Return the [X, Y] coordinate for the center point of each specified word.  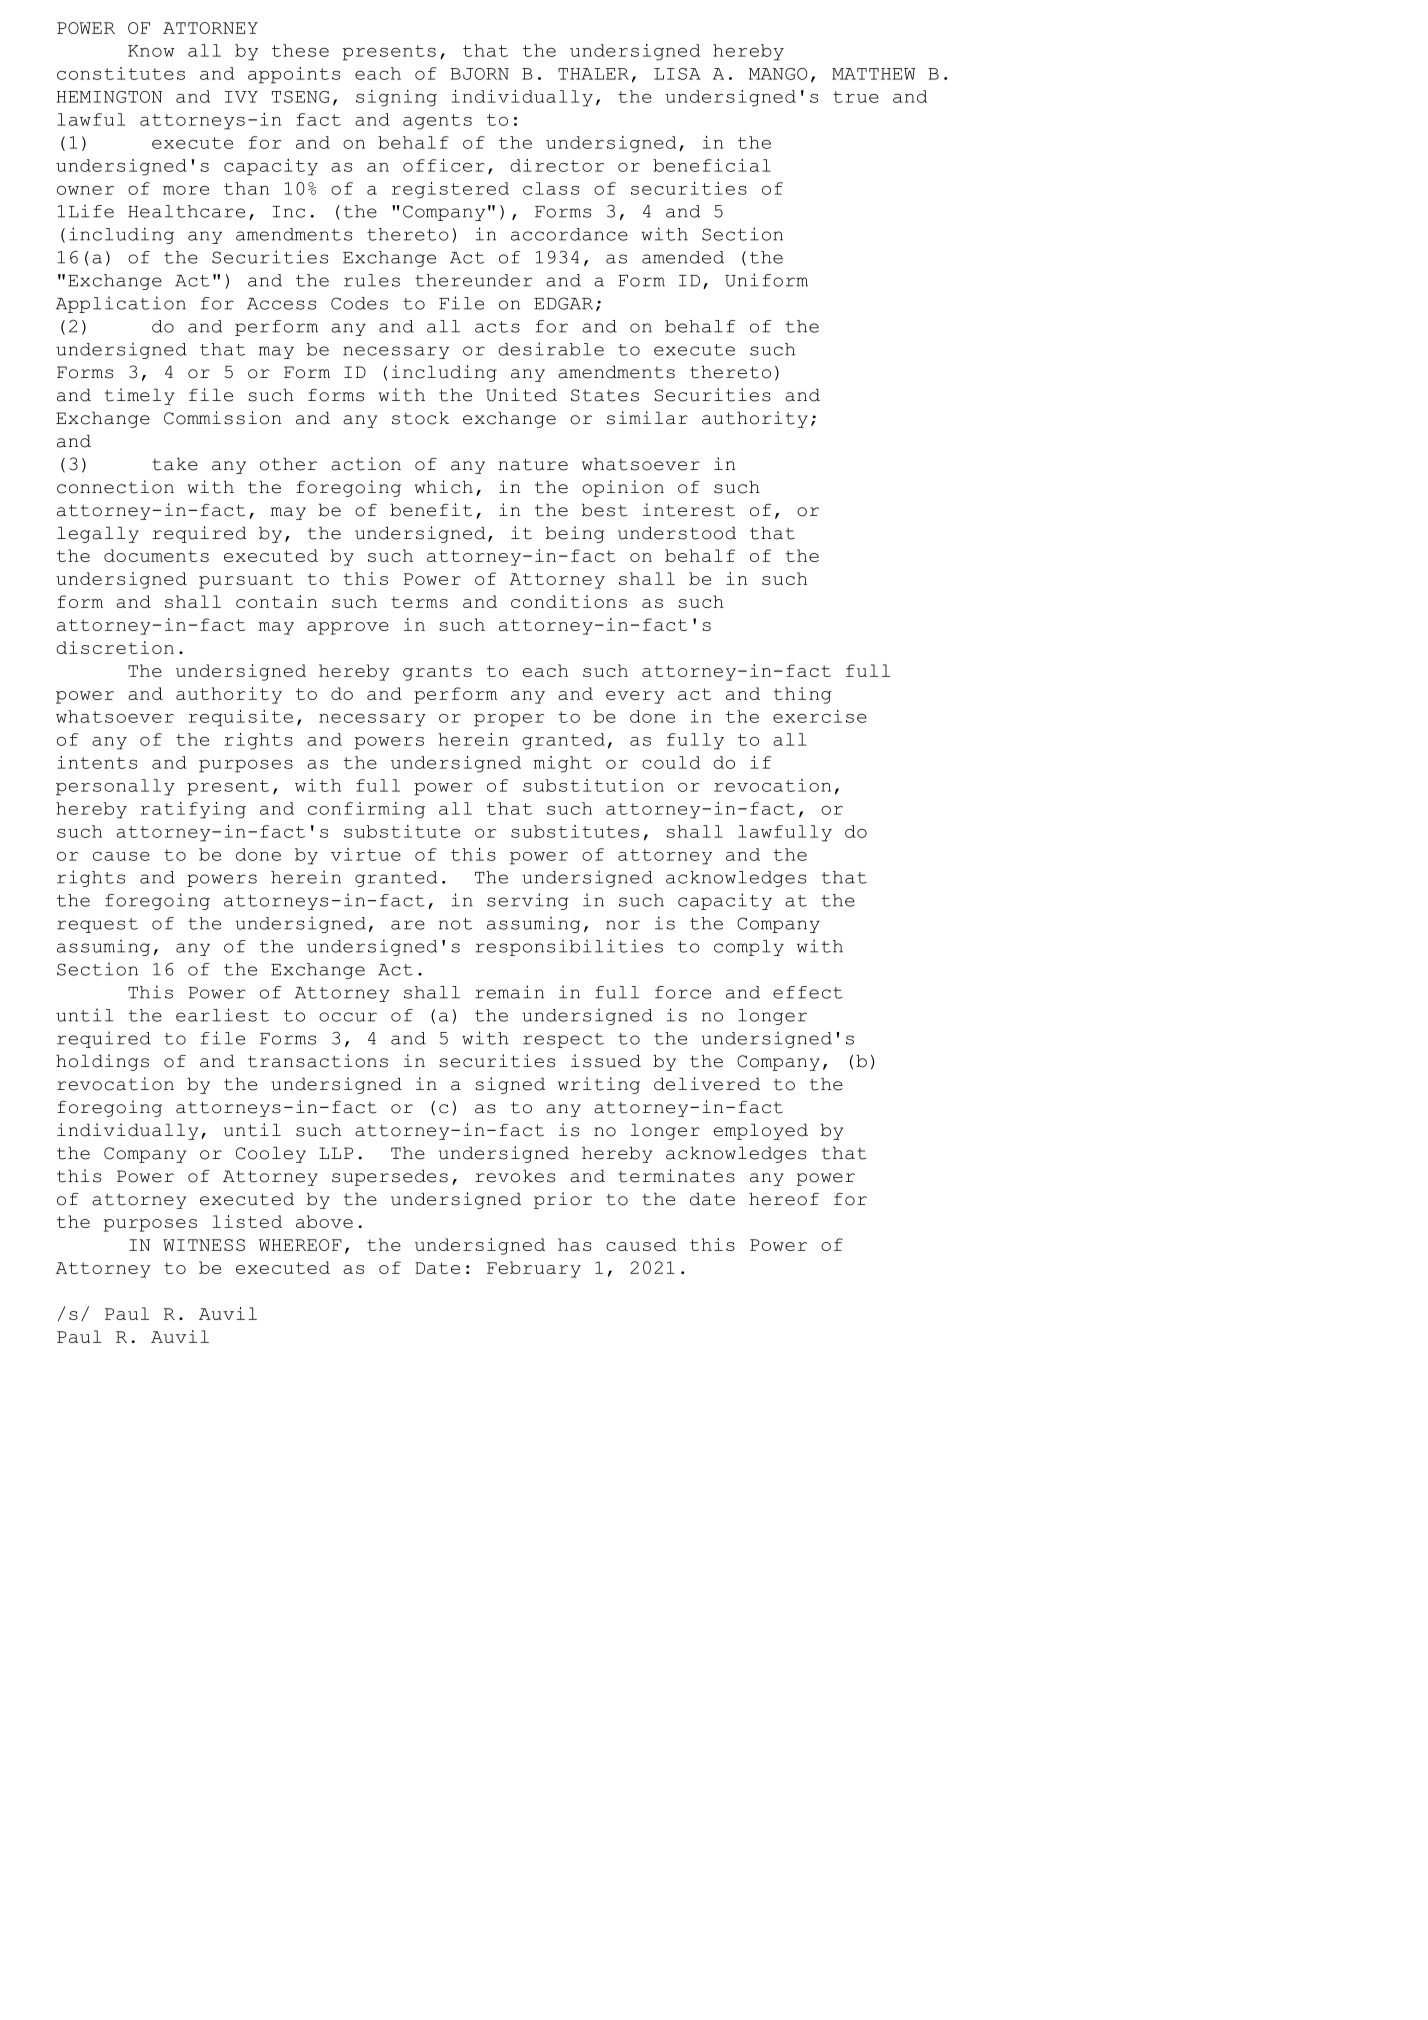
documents [156, 555]
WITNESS [204, 1245]
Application [121, 304]
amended [683, 257]
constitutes [121, 73]
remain [509, 992]
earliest [222, 1015]
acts [497, 327]
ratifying [193, 810]
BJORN [479, 74]
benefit [431, 510]
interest [689, 510]
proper [509, 720]
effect [808, 992]
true [856, 97]
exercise [820, 716]
